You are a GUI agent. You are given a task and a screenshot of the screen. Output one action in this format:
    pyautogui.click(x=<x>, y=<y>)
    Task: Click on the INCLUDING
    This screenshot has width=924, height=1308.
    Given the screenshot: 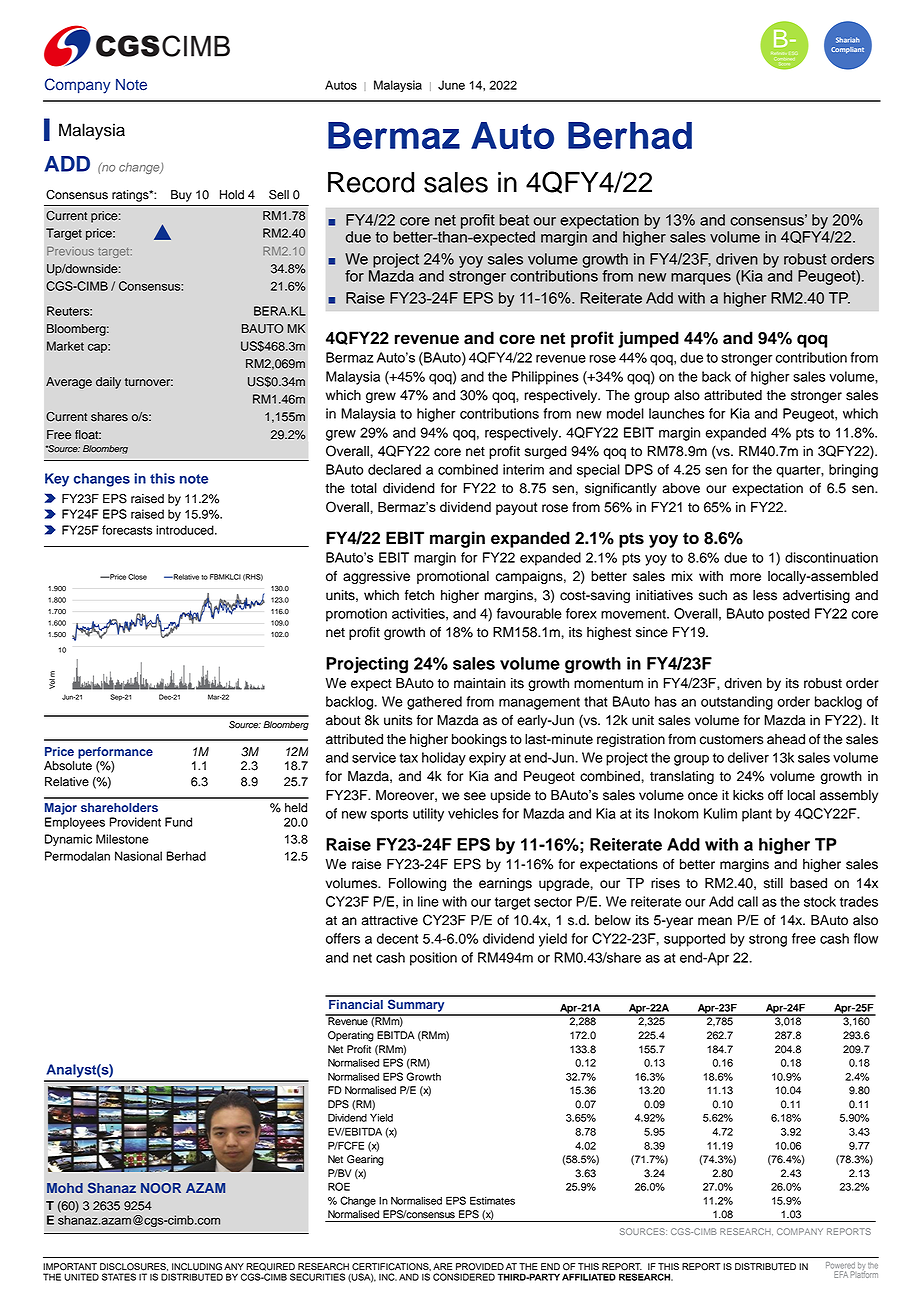 What is the action you would take?
    pyautogui.click(x=197, y=1267)
